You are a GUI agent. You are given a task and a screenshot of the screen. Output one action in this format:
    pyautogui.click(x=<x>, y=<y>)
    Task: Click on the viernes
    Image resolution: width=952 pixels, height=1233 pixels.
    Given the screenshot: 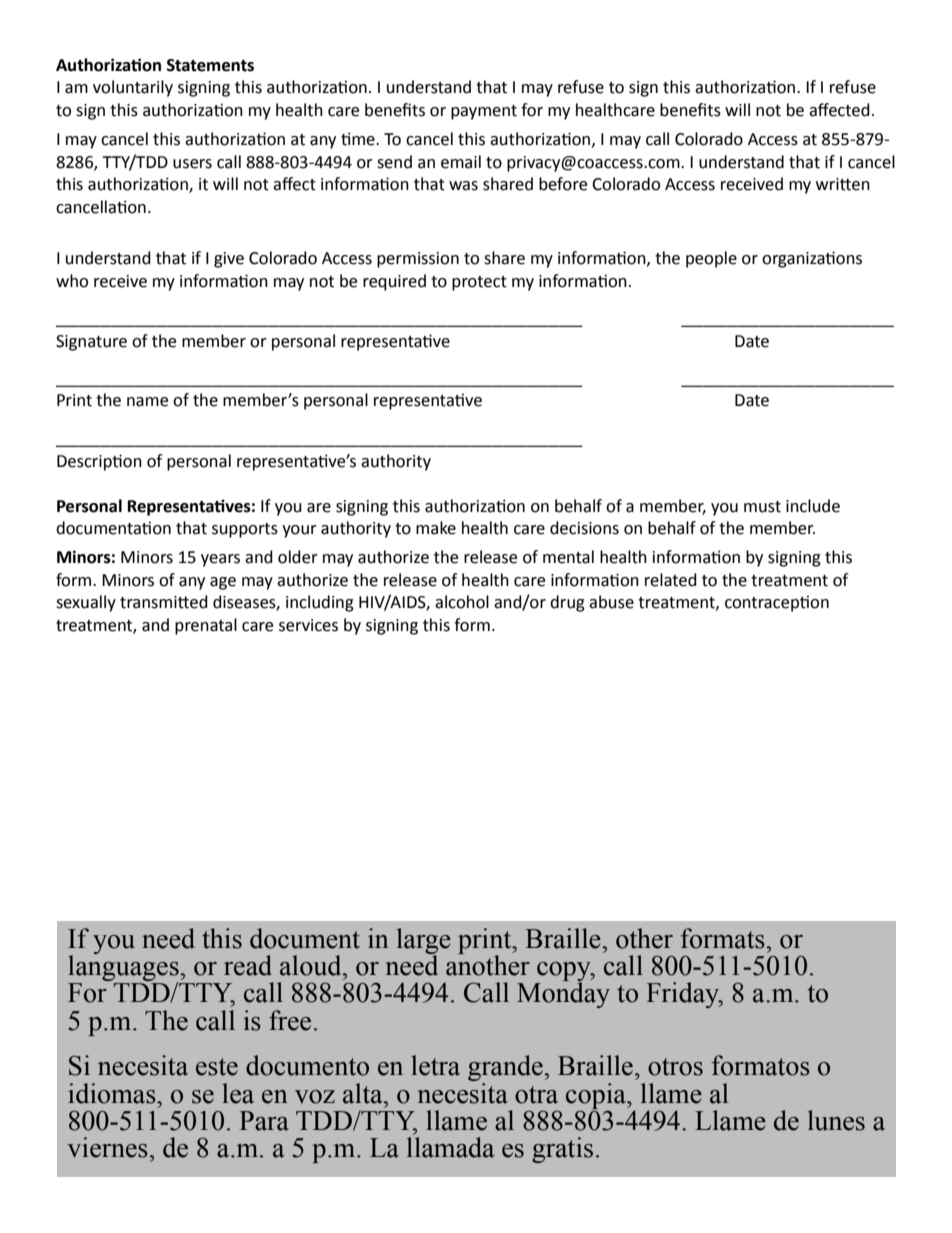 What is the action you would take?
    pyautogui.click(x=108, y=1147)
